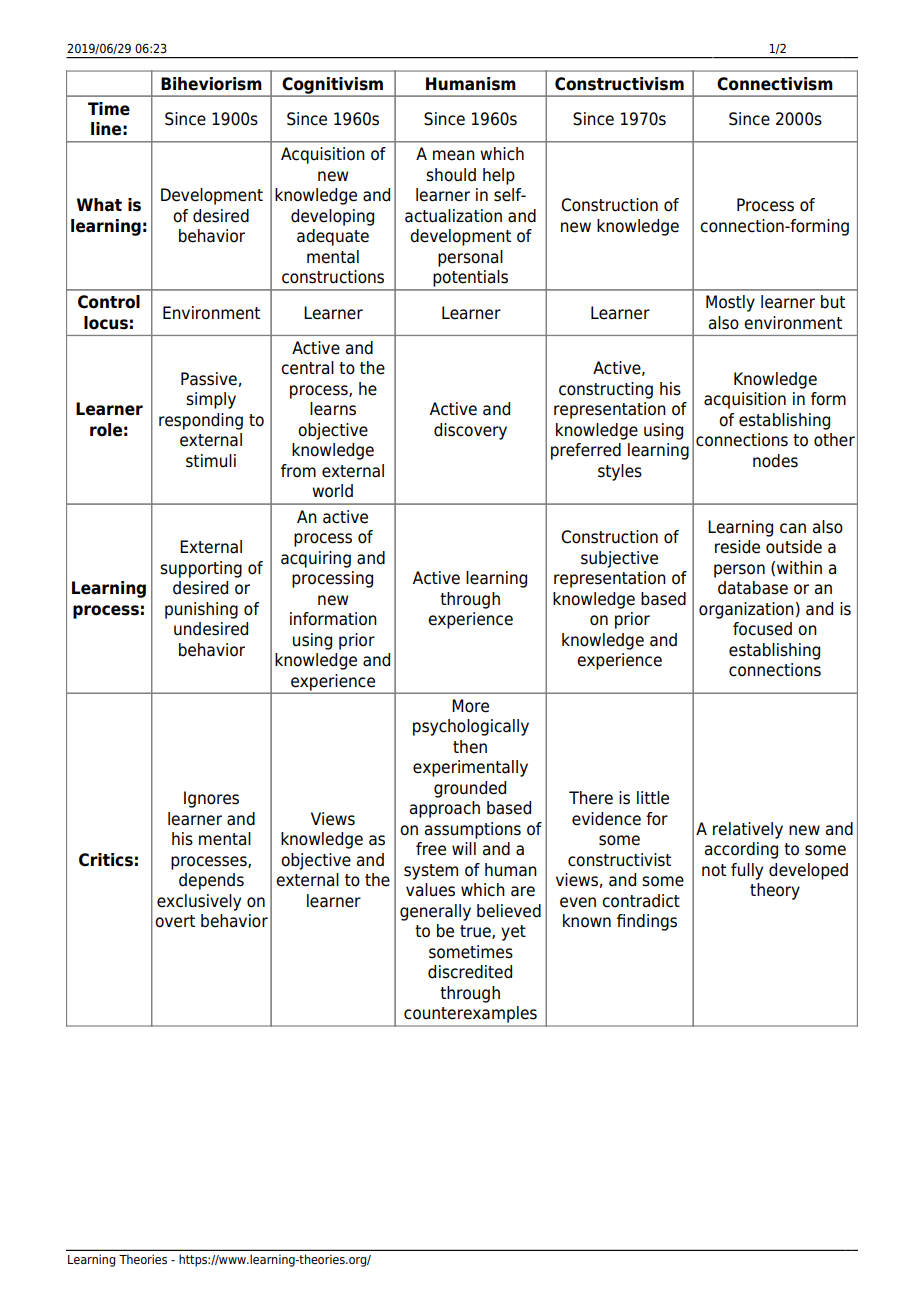 The height and width of the screenshot is (1308, 924). What do you see at coordinates (454, 155) in the screenshot?
I see `mean` at bounding box center [454, 155].
